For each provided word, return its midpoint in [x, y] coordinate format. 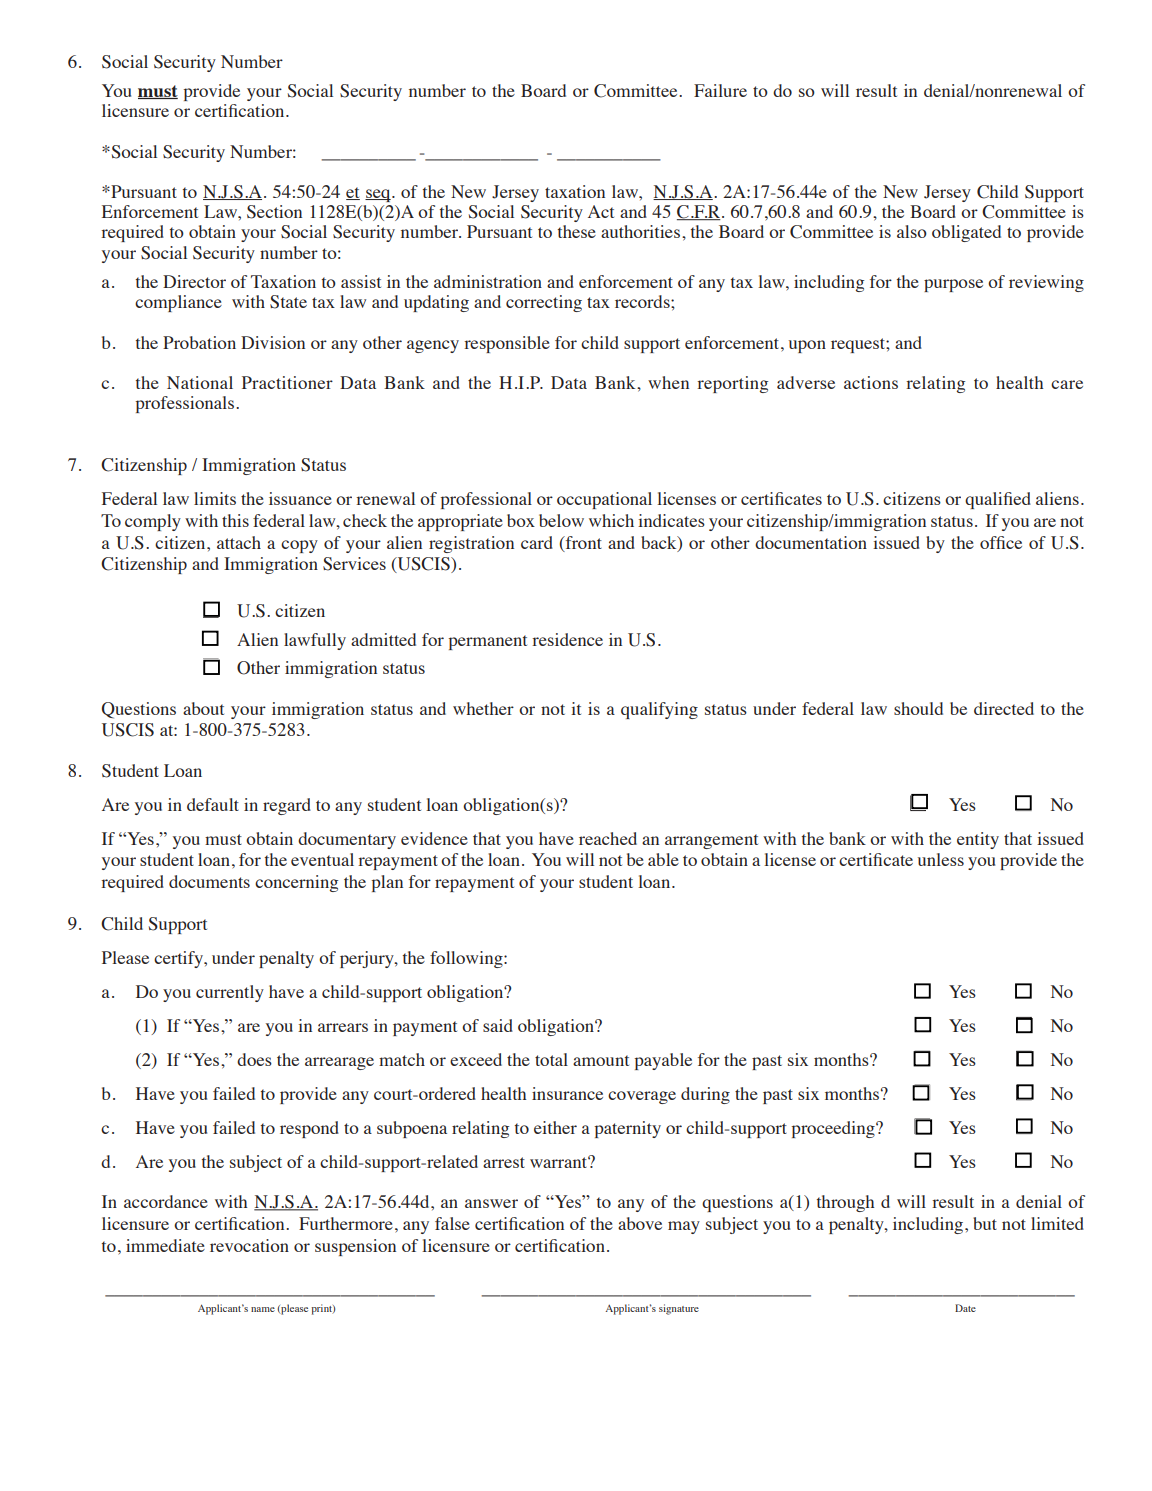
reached [608, 838]
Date [965, 1308]
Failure [720, 90]
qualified [998, 500]
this [235, 520]
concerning [296, 883]
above [640, 1223]
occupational [604, 500]
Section [274, 212]
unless [941, 859]
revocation [249, 1245]
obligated [966, 233]
